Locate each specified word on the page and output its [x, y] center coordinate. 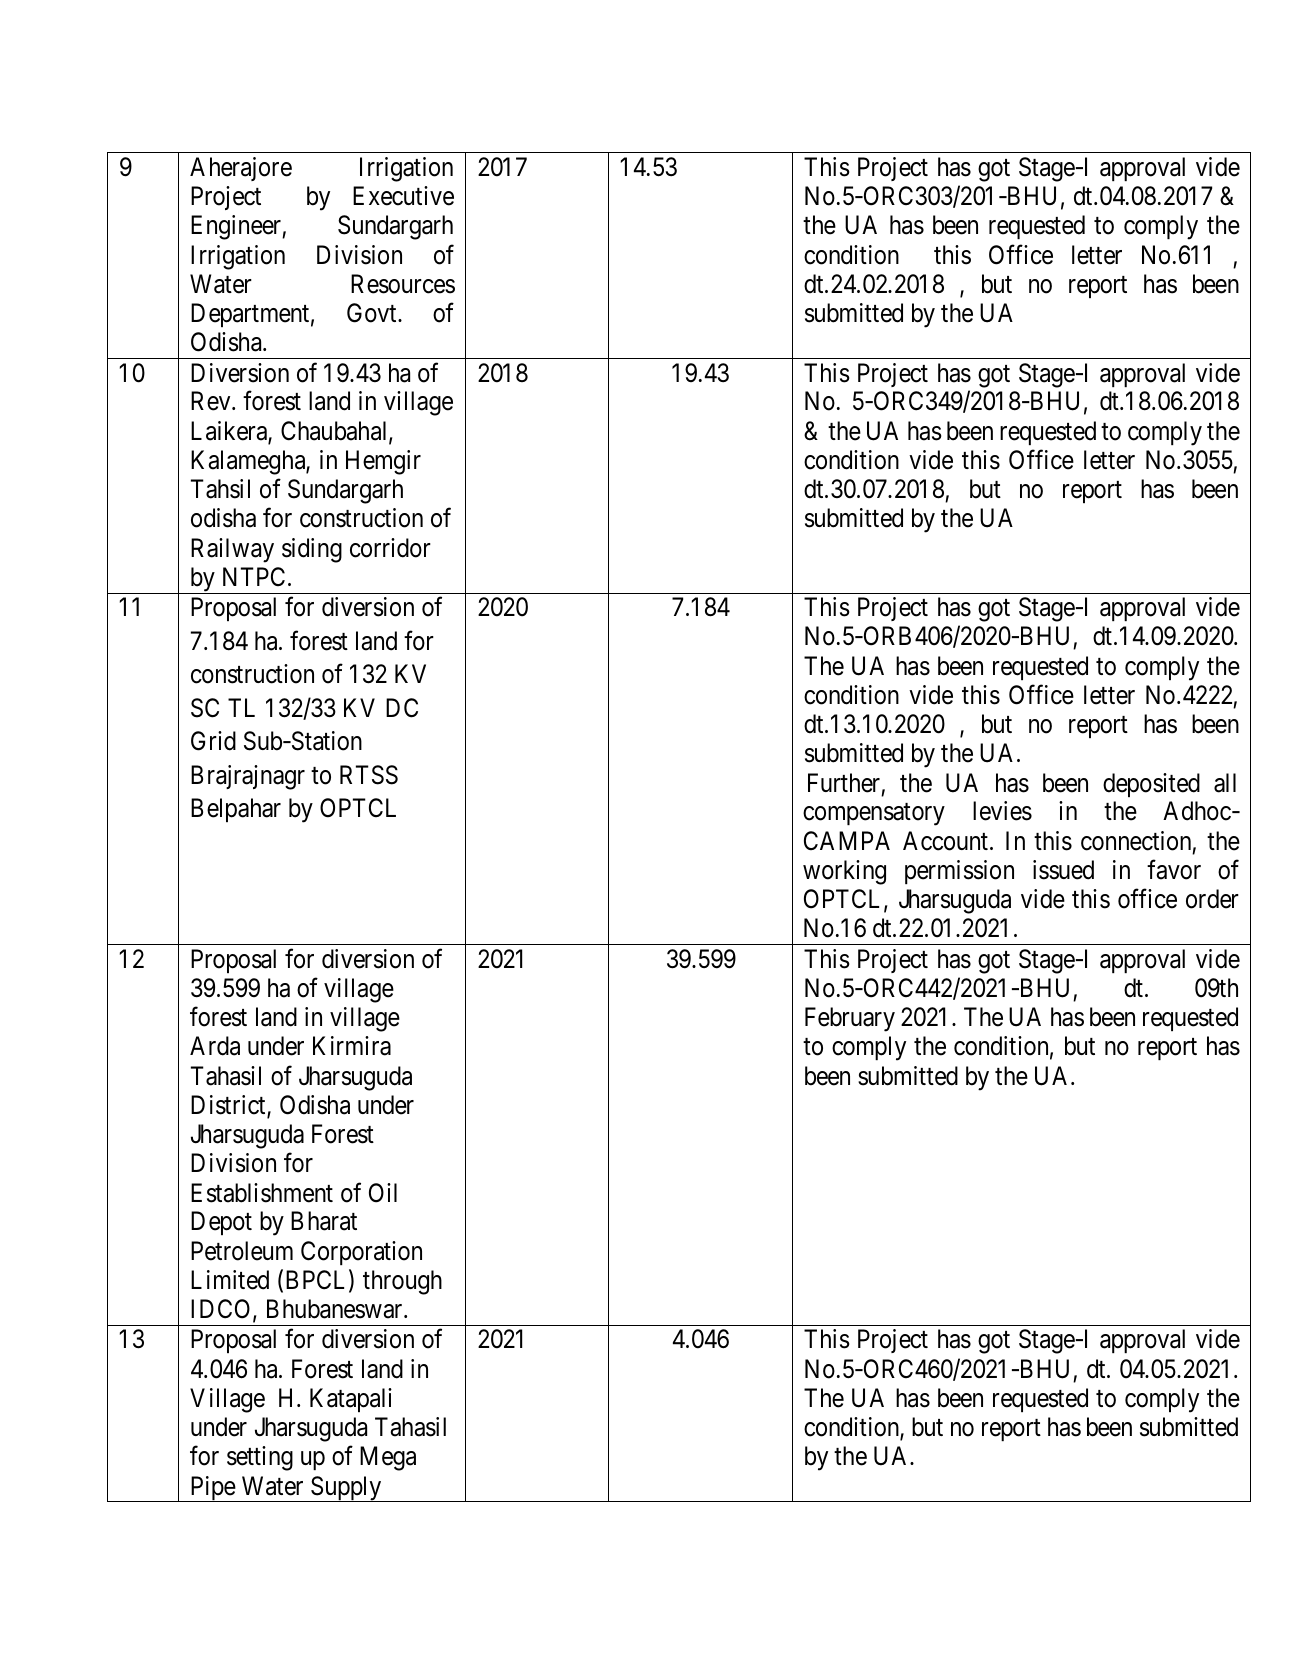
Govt [373, 313]
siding [312, 550]
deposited [1151, 785]
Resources [403, 284]
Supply [346, 1489]
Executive [403, 196]
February [850, 1019]
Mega [388, 1458]
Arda [215, 1046]
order [1212, 899]
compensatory [874, 815]
